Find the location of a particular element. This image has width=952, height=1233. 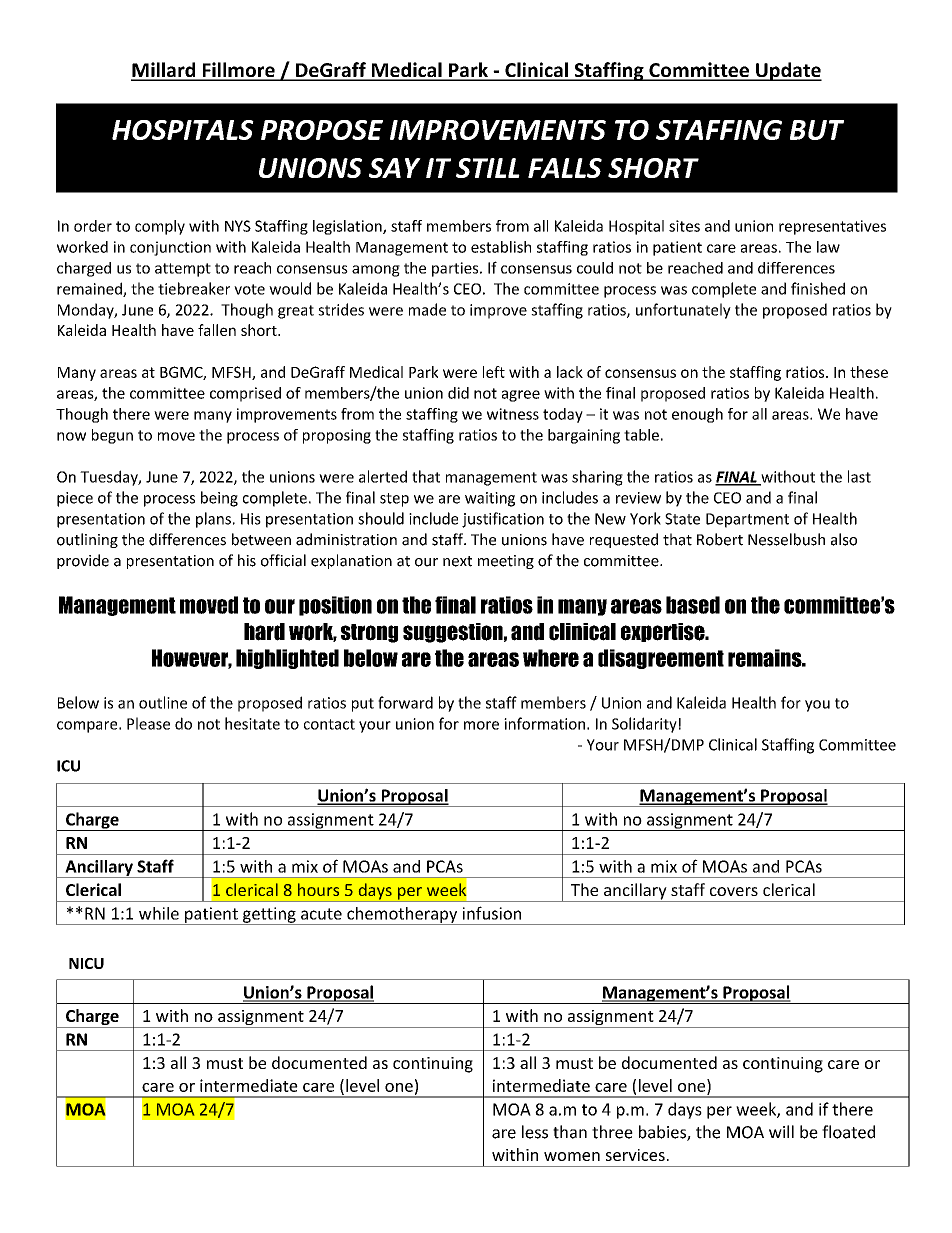

STILL is located at coordinates (488, 168).
